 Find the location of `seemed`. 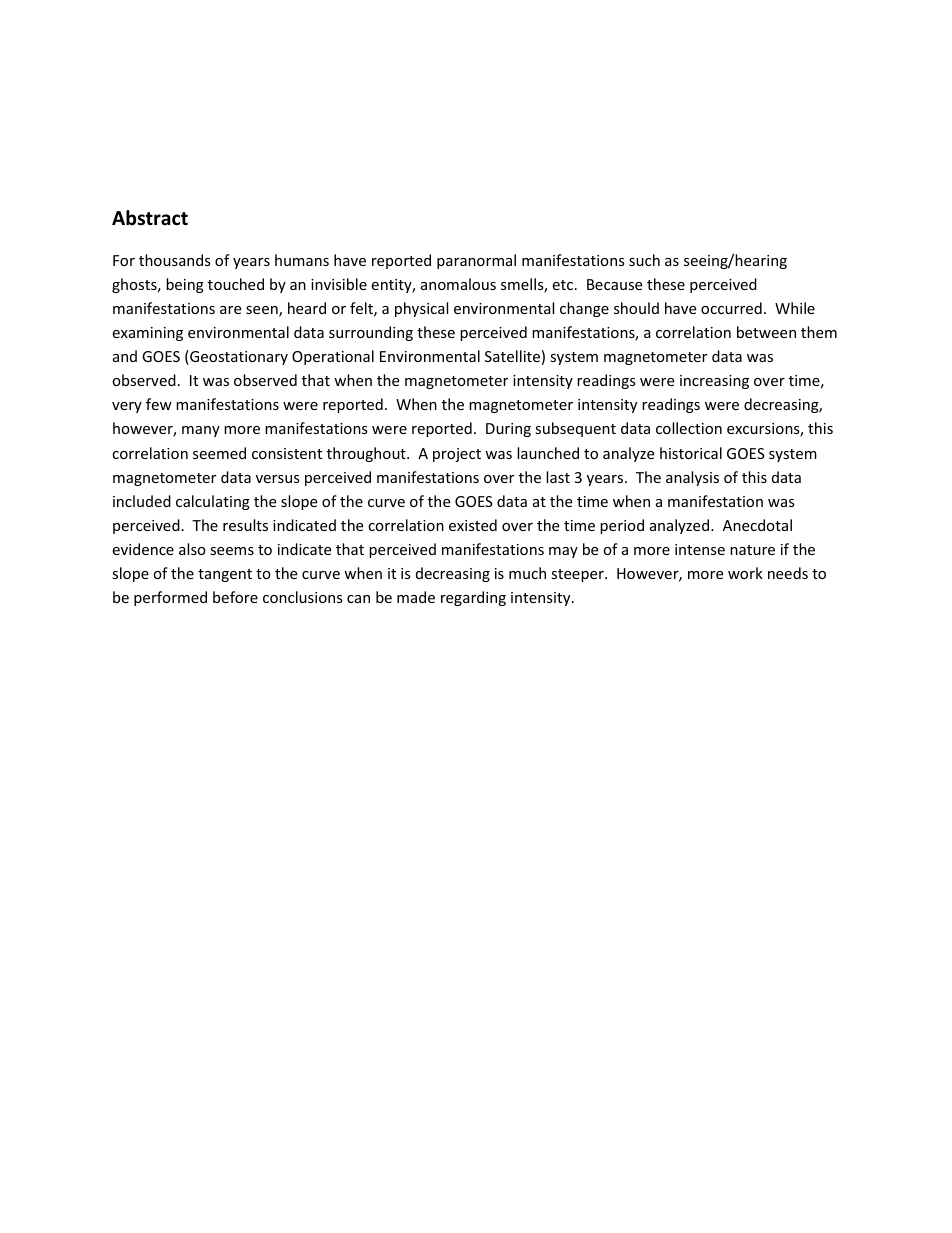

seemed is located at coordinates (219, 453).
